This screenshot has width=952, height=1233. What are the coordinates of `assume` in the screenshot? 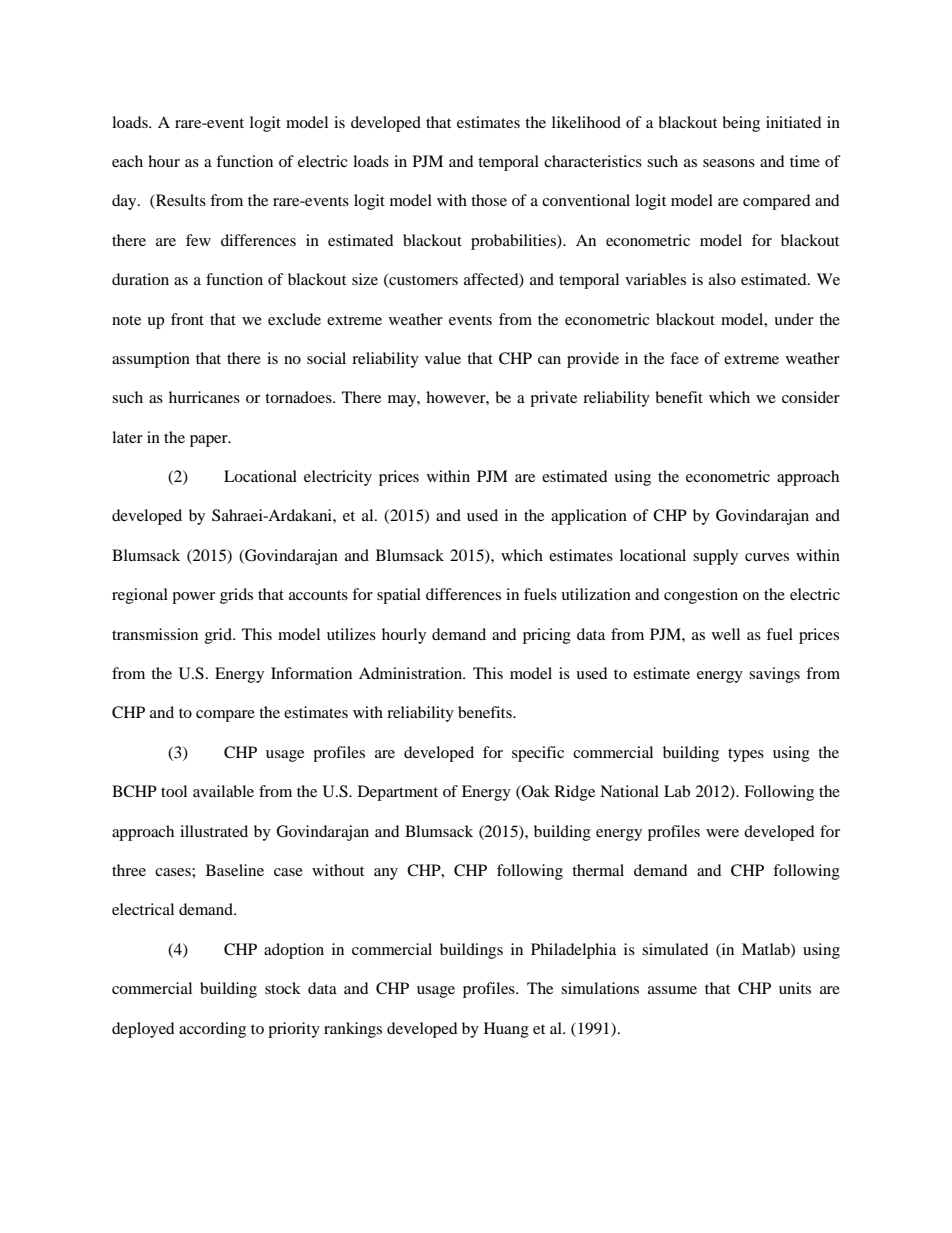 It's located at (672, 990).
